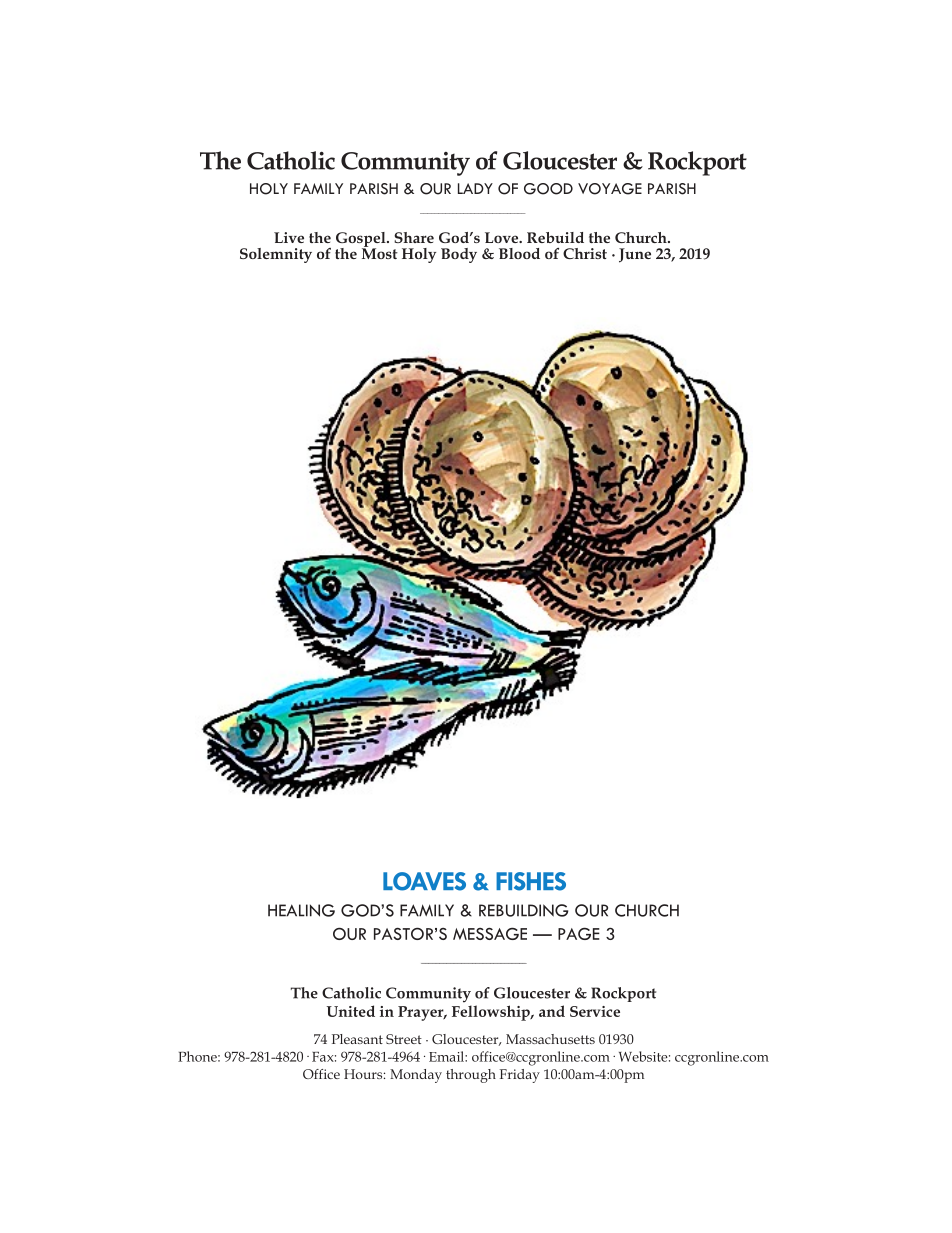  Describe the element at coordinates (471, 1076) in the screenshot. I see `through` at that location.
